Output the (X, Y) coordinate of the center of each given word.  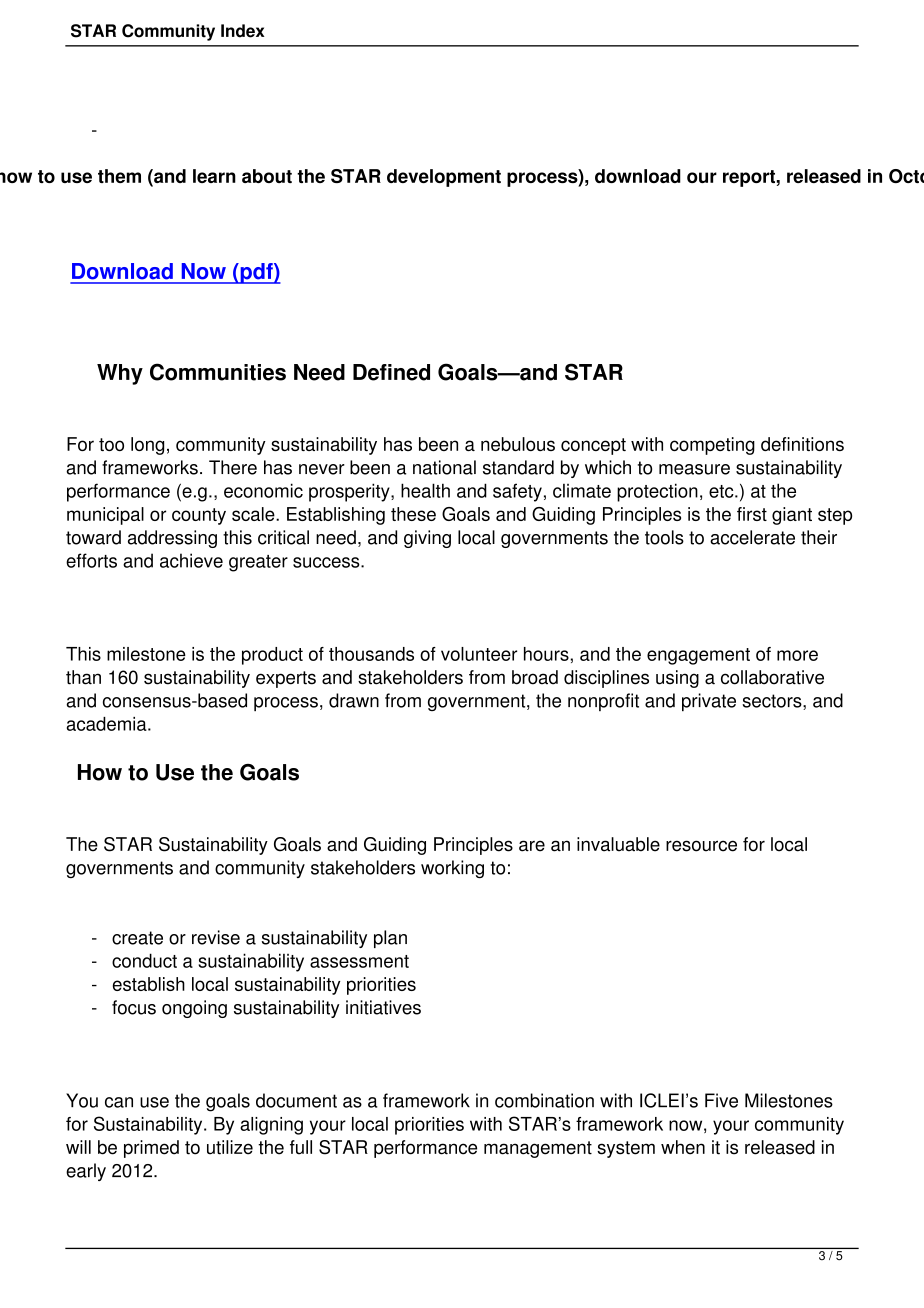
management (538, 1149)
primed (151, 1149)
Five (721, 1100)
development (444, 178)
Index (243, 31)
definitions (802, 444)
